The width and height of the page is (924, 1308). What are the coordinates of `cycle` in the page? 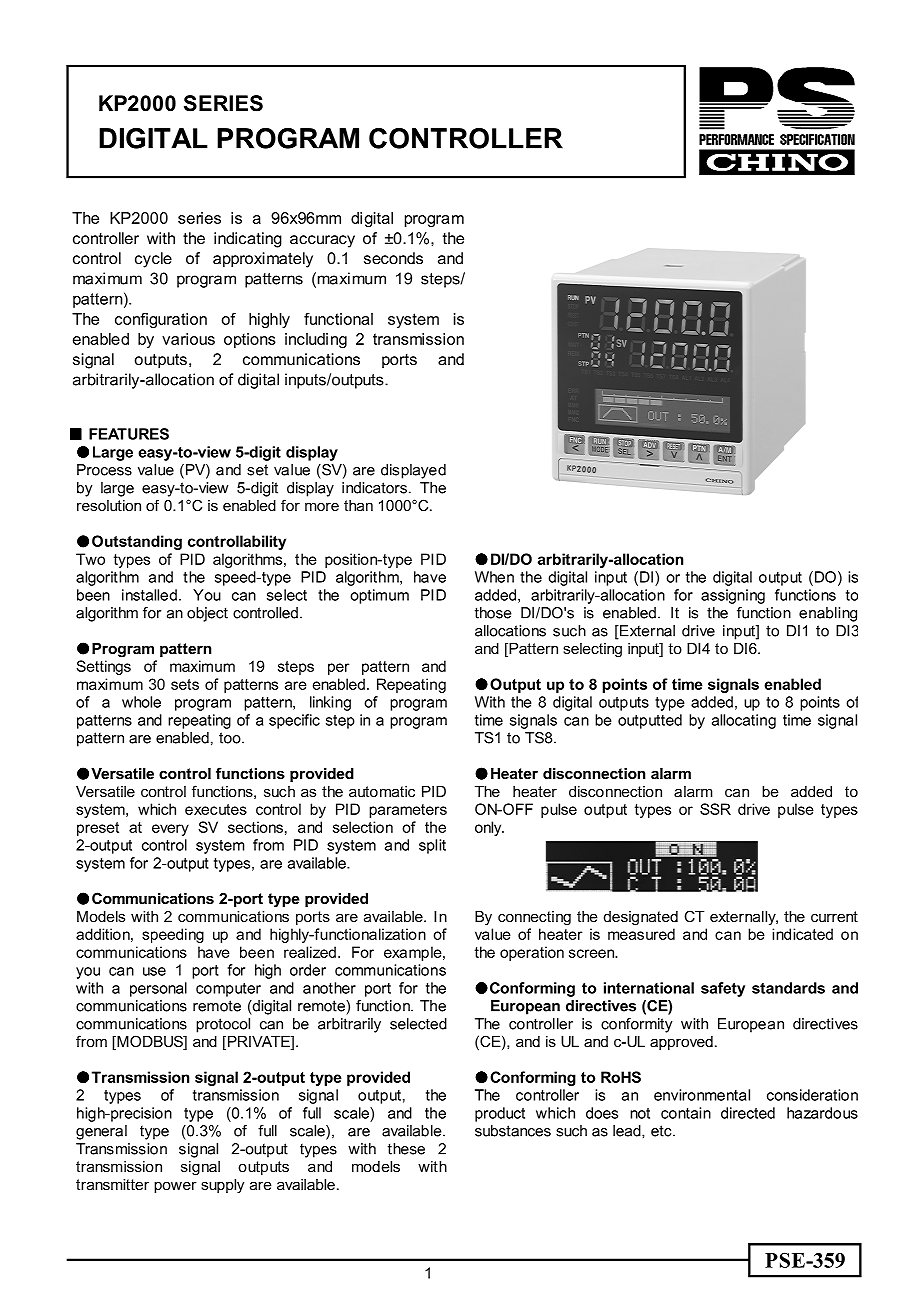 It's located at (153, 260).
